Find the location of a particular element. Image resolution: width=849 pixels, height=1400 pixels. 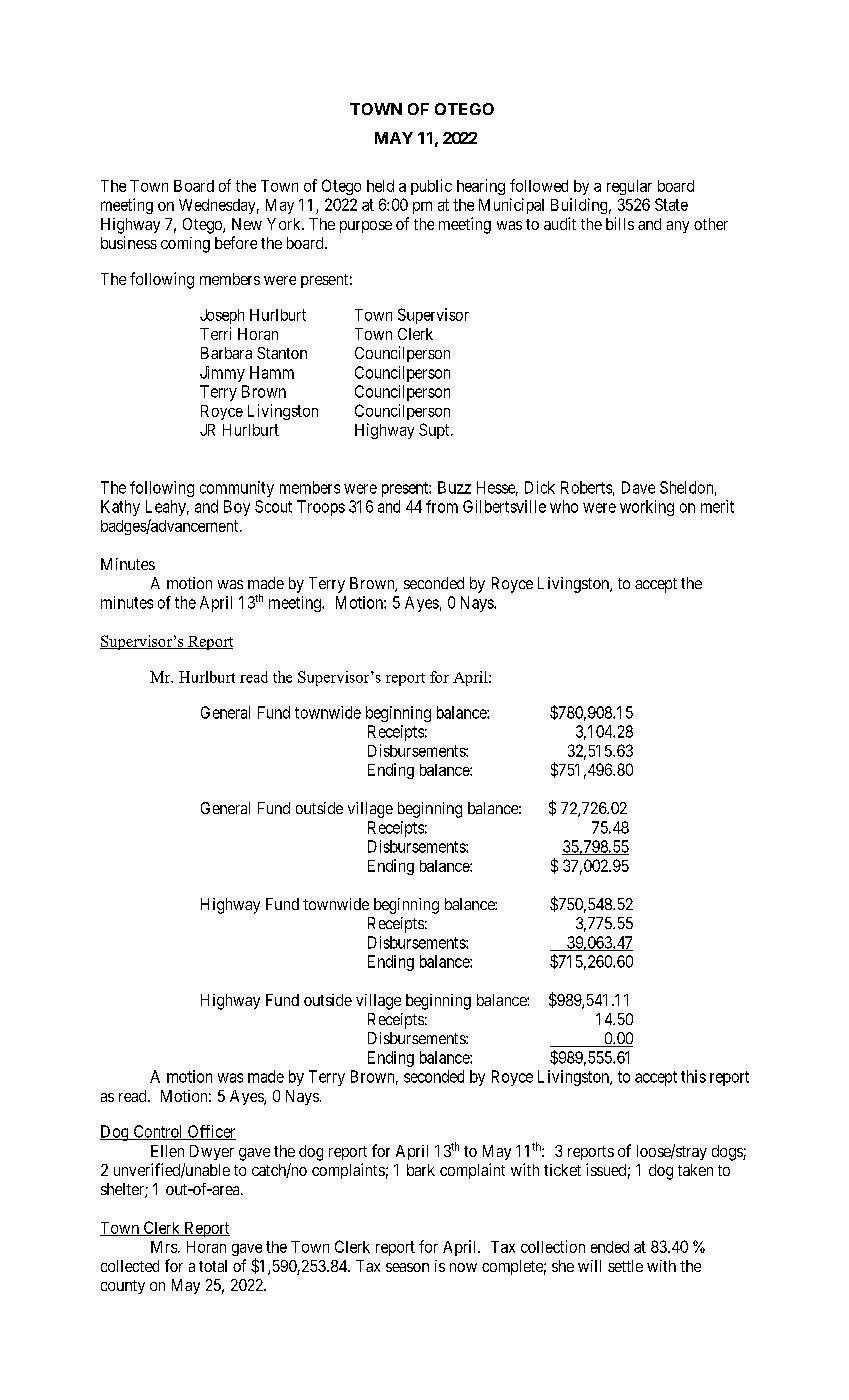

public is located at coordinates (431, 187).
